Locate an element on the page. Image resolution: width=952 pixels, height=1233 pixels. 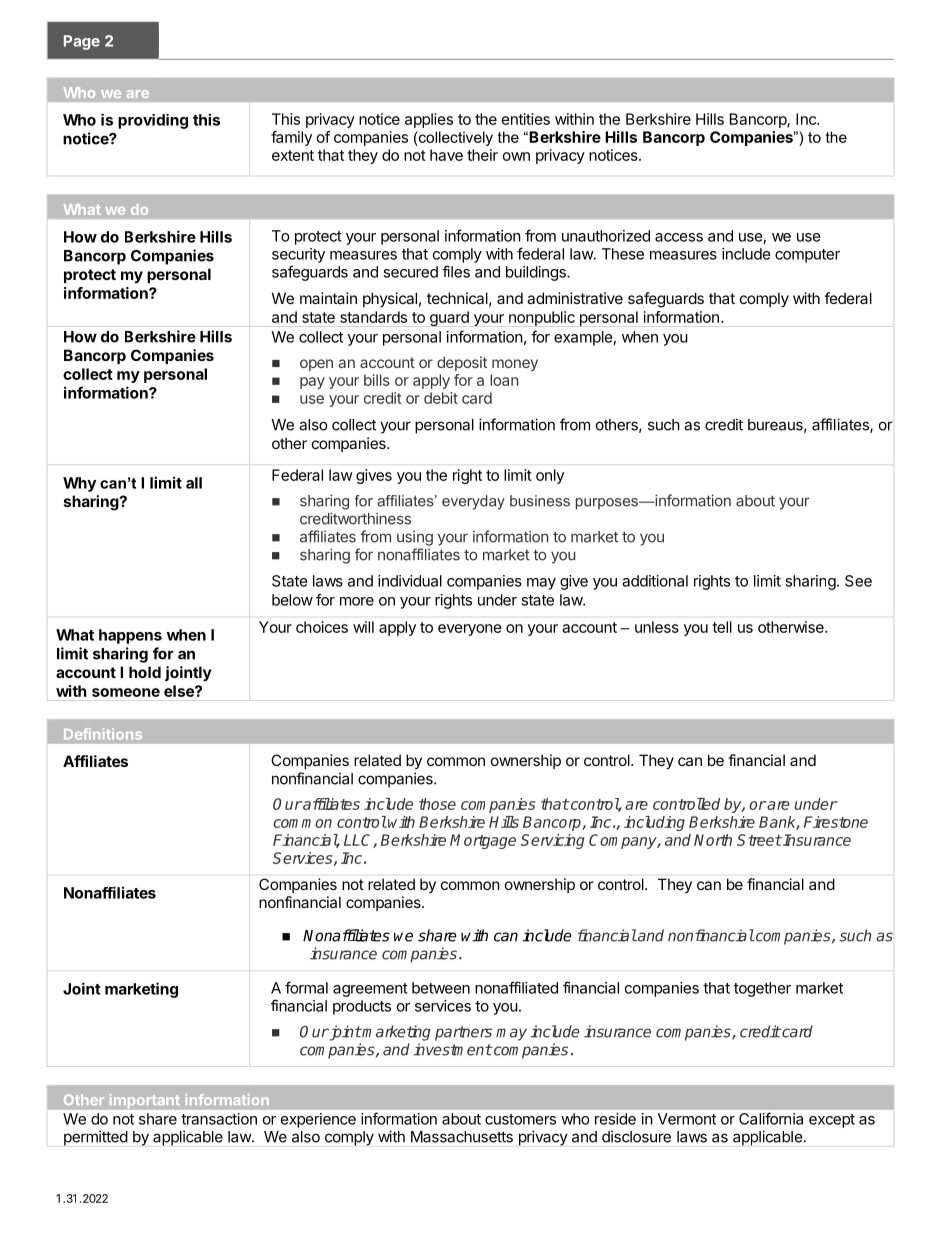
access is located at coordinates (679, 237).
